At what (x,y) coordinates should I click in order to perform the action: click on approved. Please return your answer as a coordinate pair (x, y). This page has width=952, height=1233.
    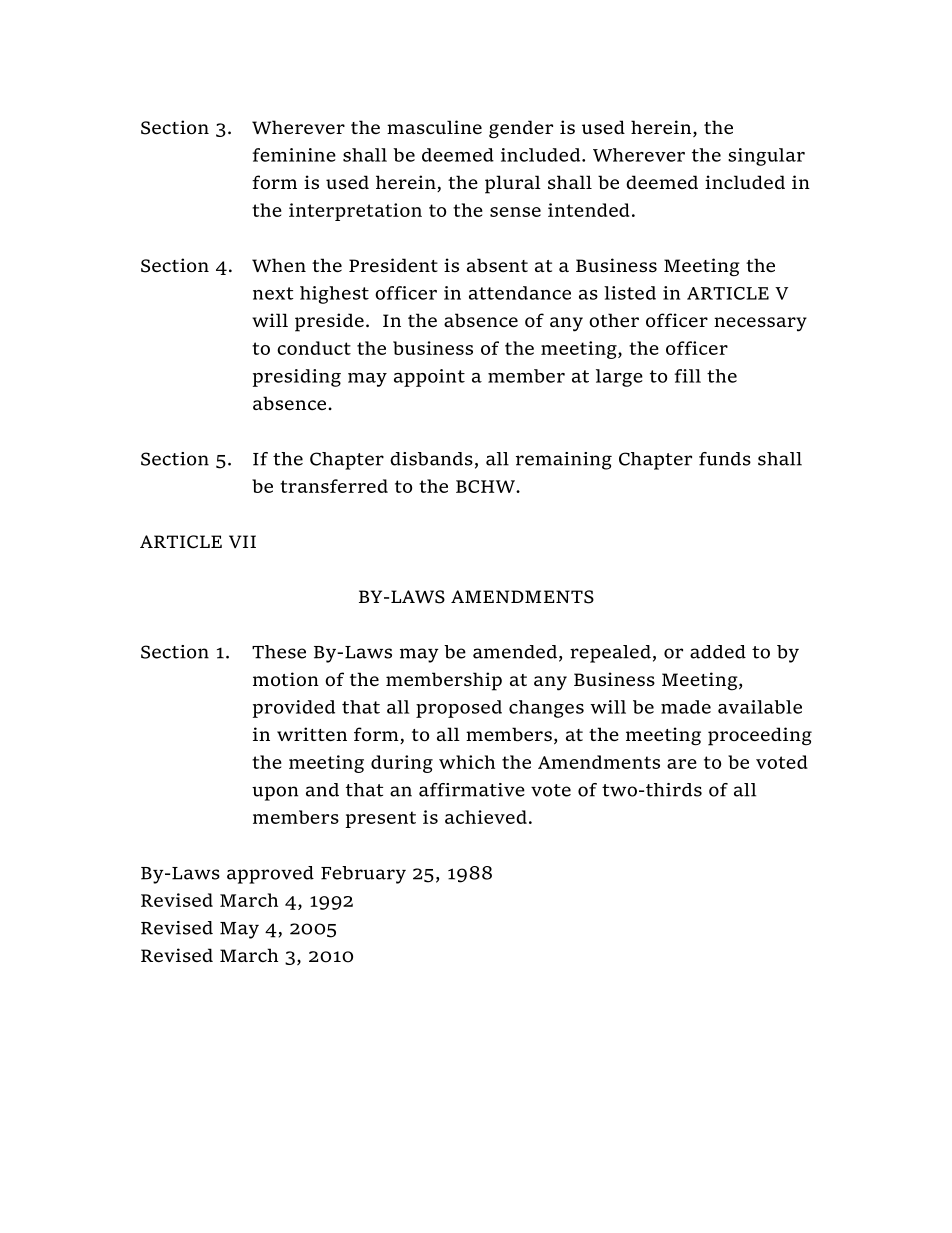
    Looking at the image, I should click on (270, 875).
